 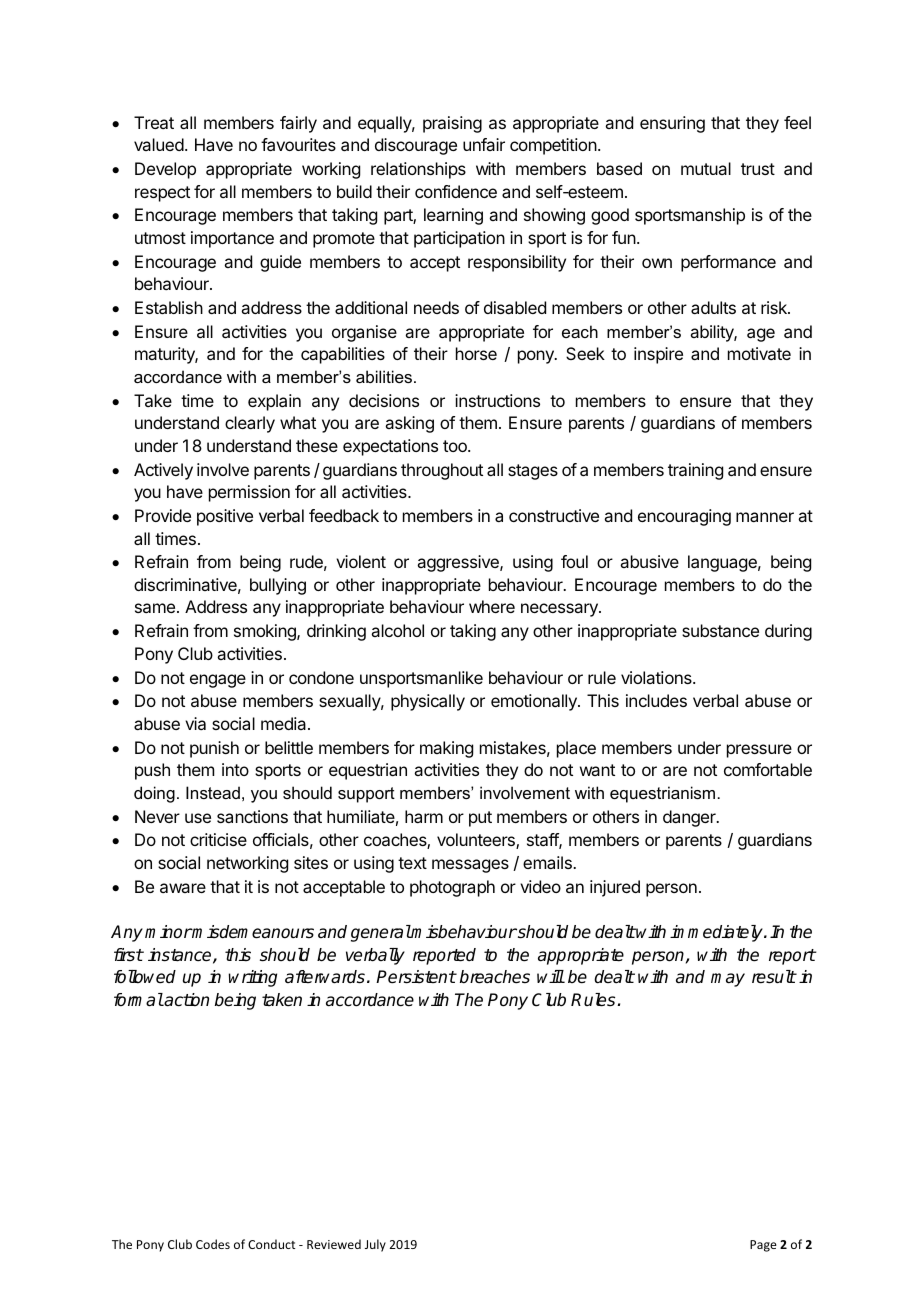 I want to click on unfair, so click(x=484, y=144).
